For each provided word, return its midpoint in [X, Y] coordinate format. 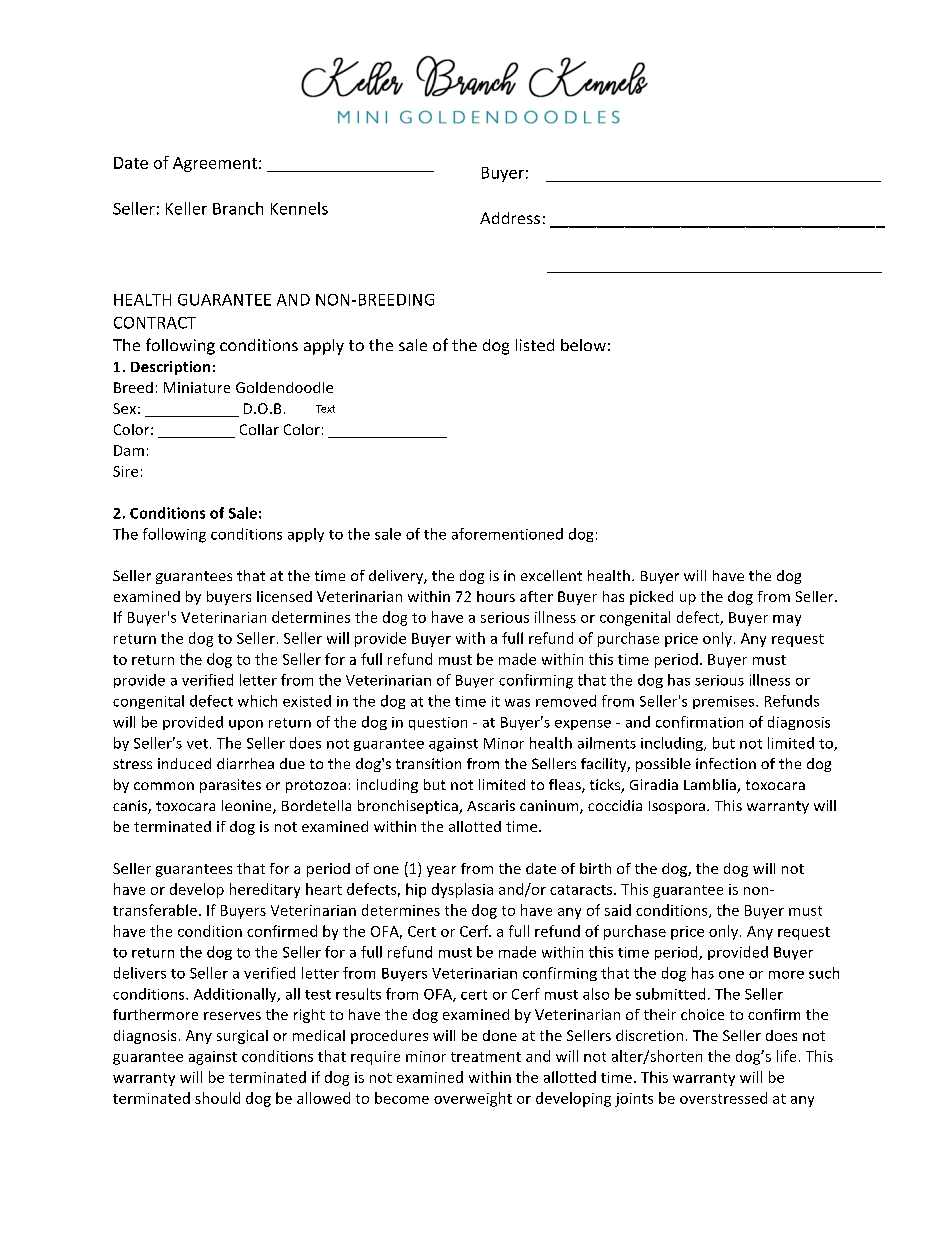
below [583, 345]
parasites [230, 786]
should [217, 1098]
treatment [486, 1057]
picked [651, 598]
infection [726, 763]
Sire [125, 471]
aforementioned [507, 534]
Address [510, 218]
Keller [186, 208]
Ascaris [491, 805]
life [786, 1056]
